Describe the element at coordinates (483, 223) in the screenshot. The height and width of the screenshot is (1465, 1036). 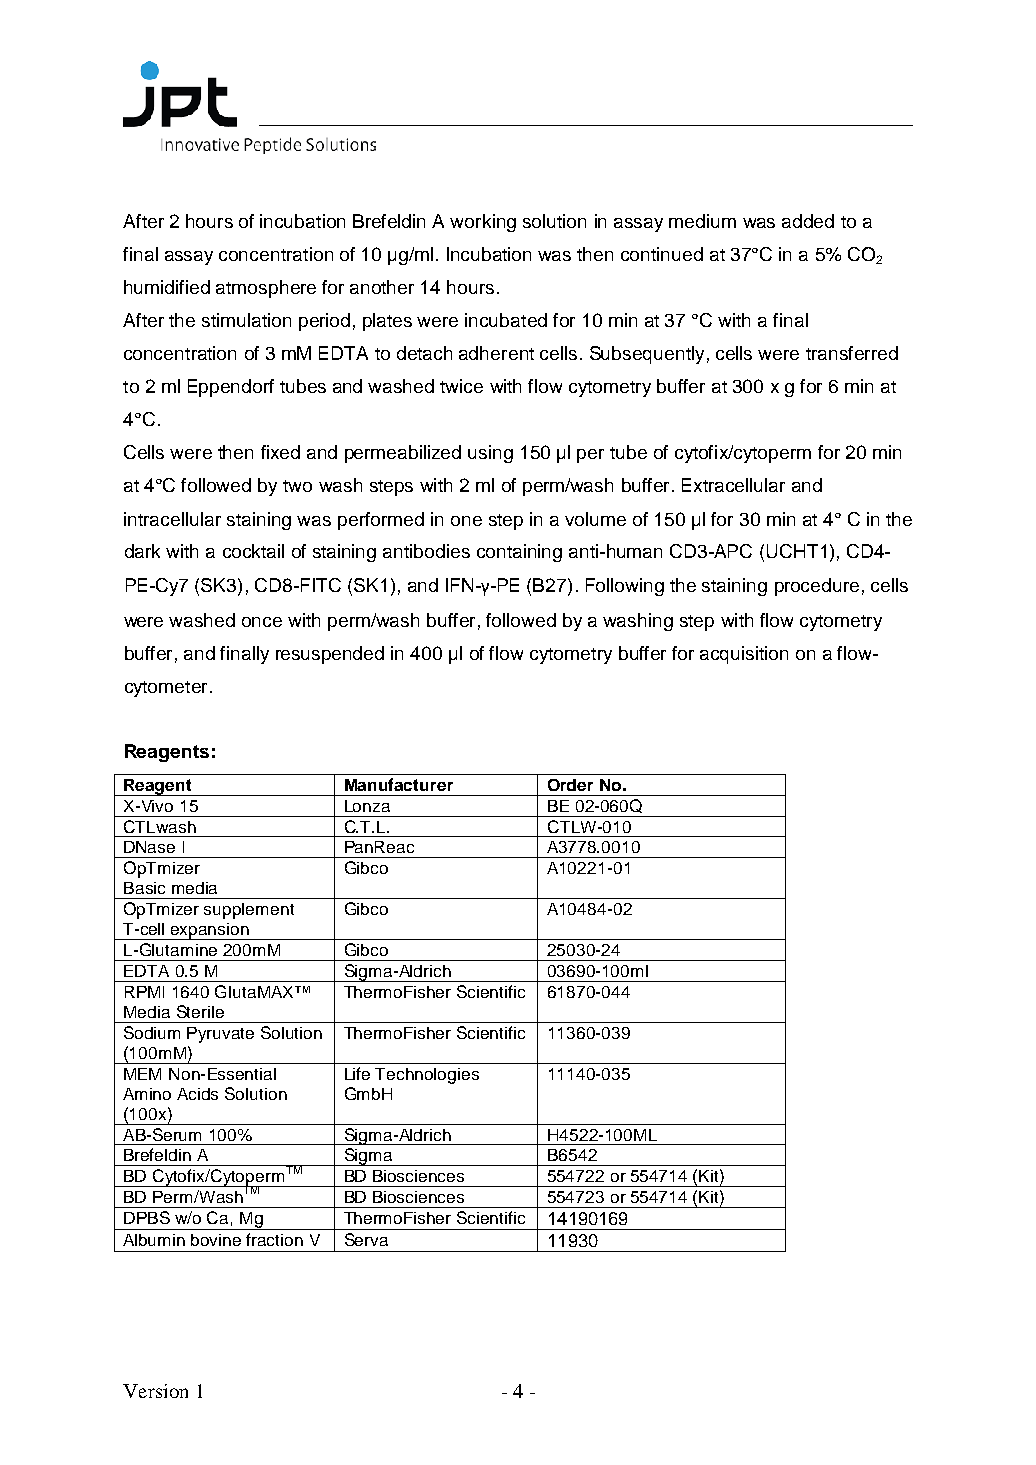
I see `working` at that location.
